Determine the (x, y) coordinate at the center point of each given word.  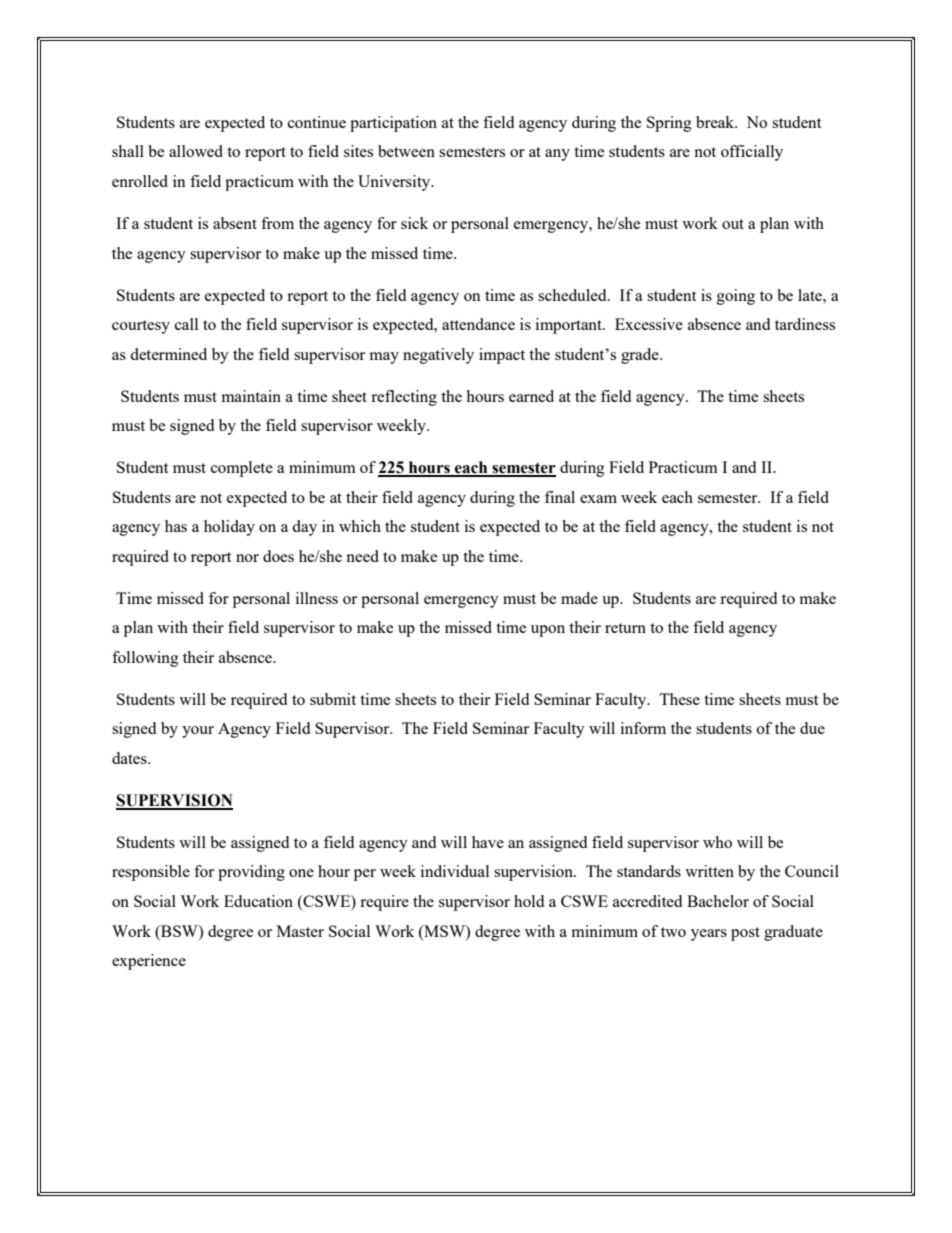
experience (149, 962)
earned (531, 396)
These (679, 699)
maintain (251, 396)
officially (752, 153)
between (406, 151)
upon (548, 631)
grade (641, 356)
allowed (196, 151)
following (145, 659)
